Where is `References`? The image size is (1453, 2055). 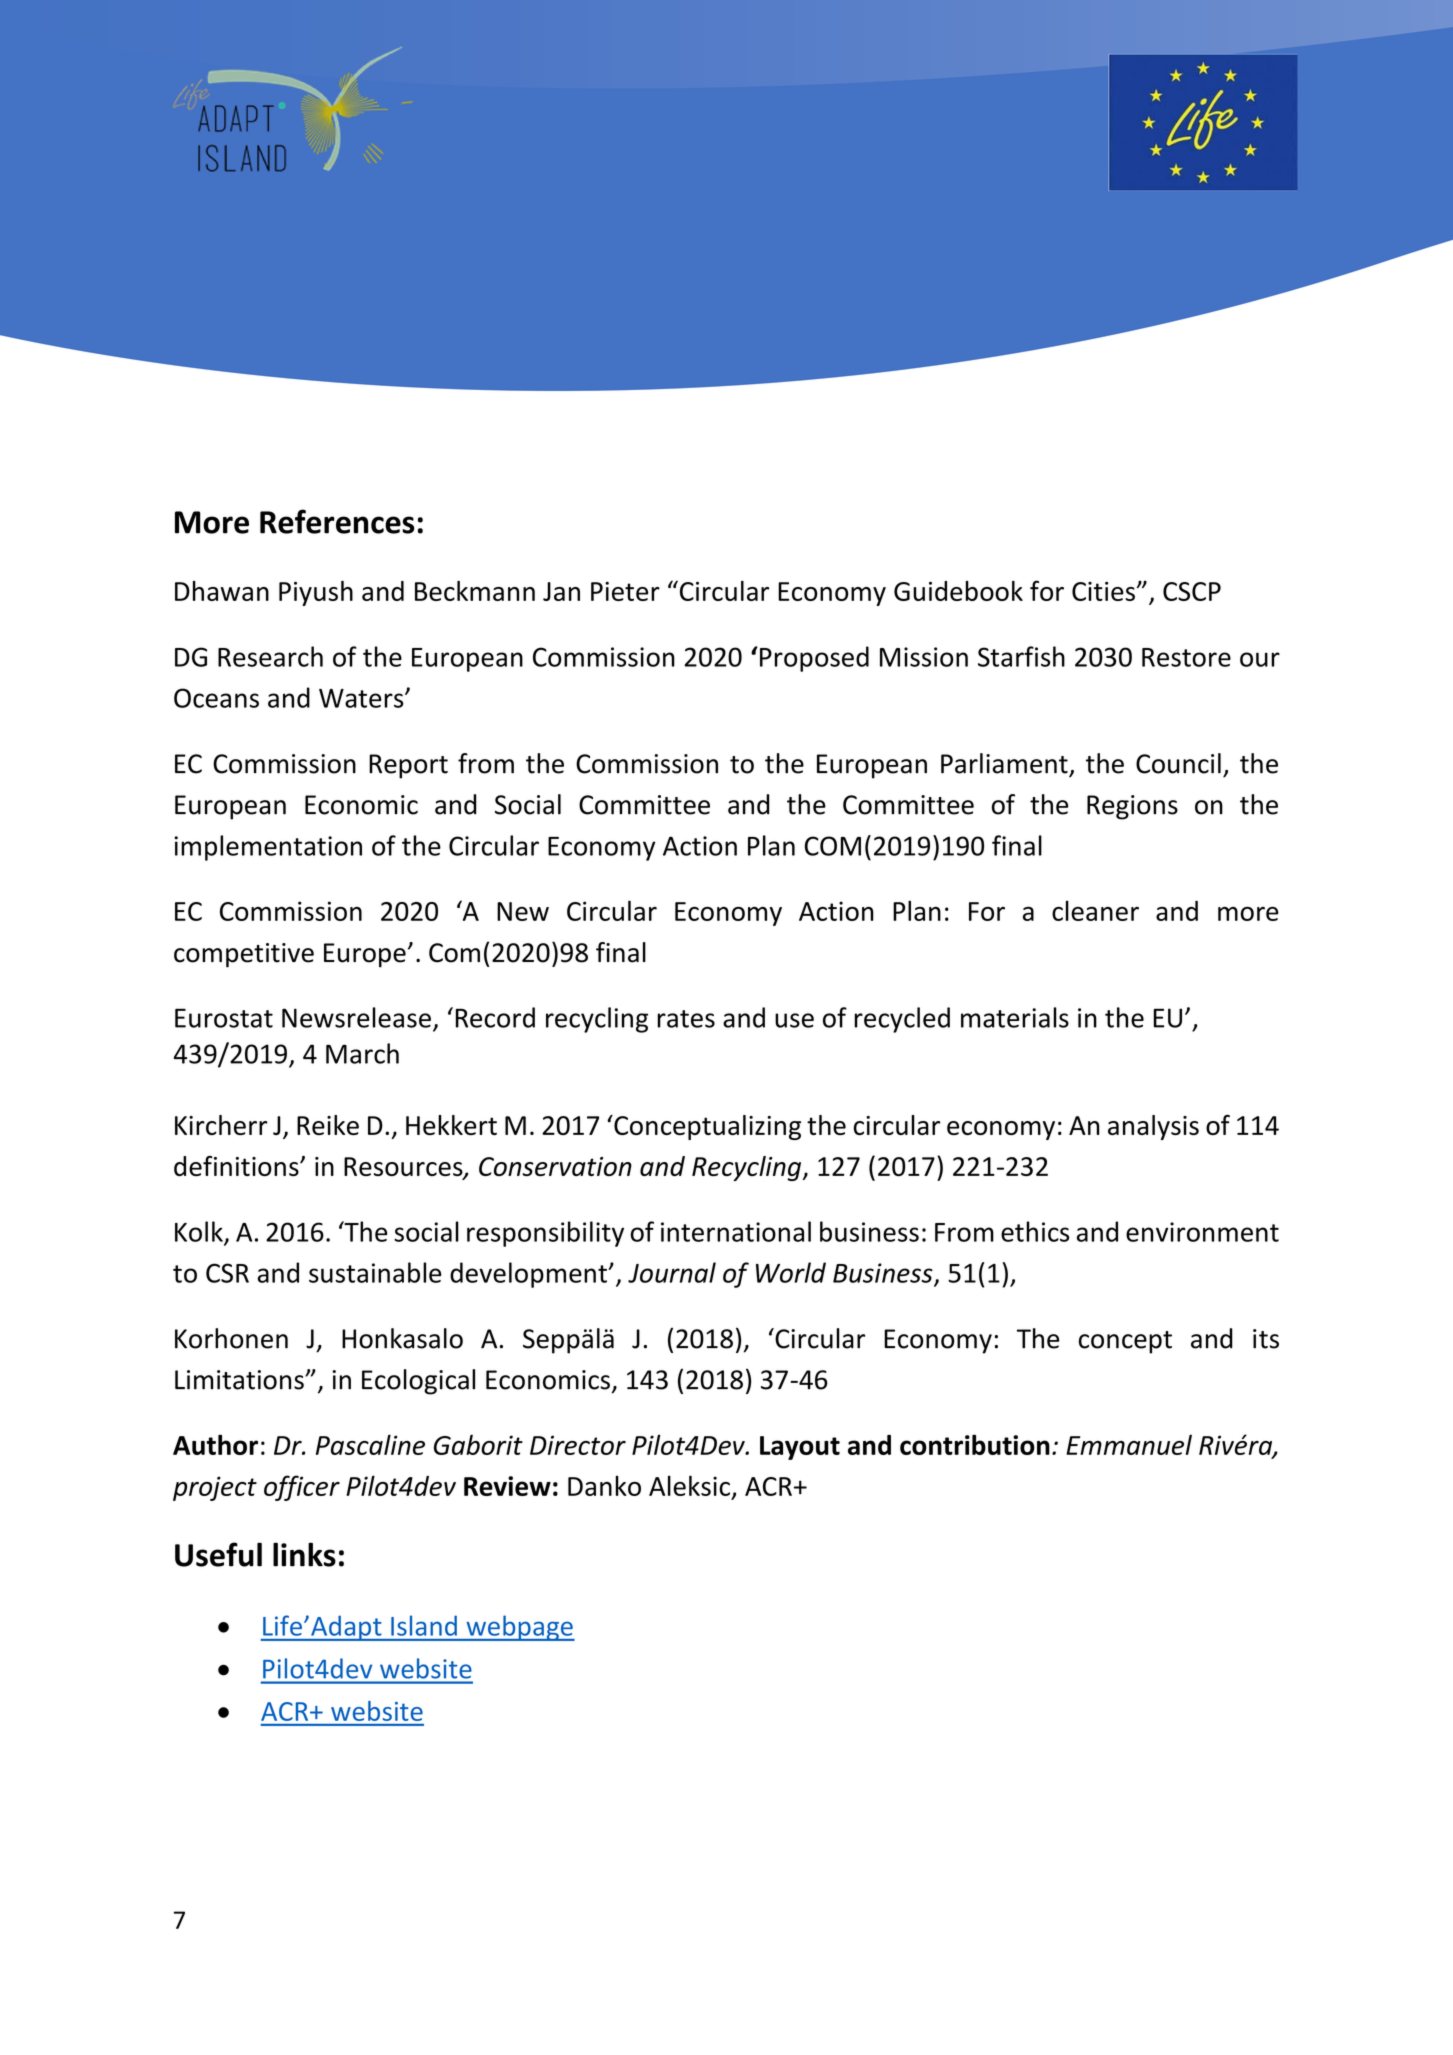
References is located at coordinates (337, 521).
